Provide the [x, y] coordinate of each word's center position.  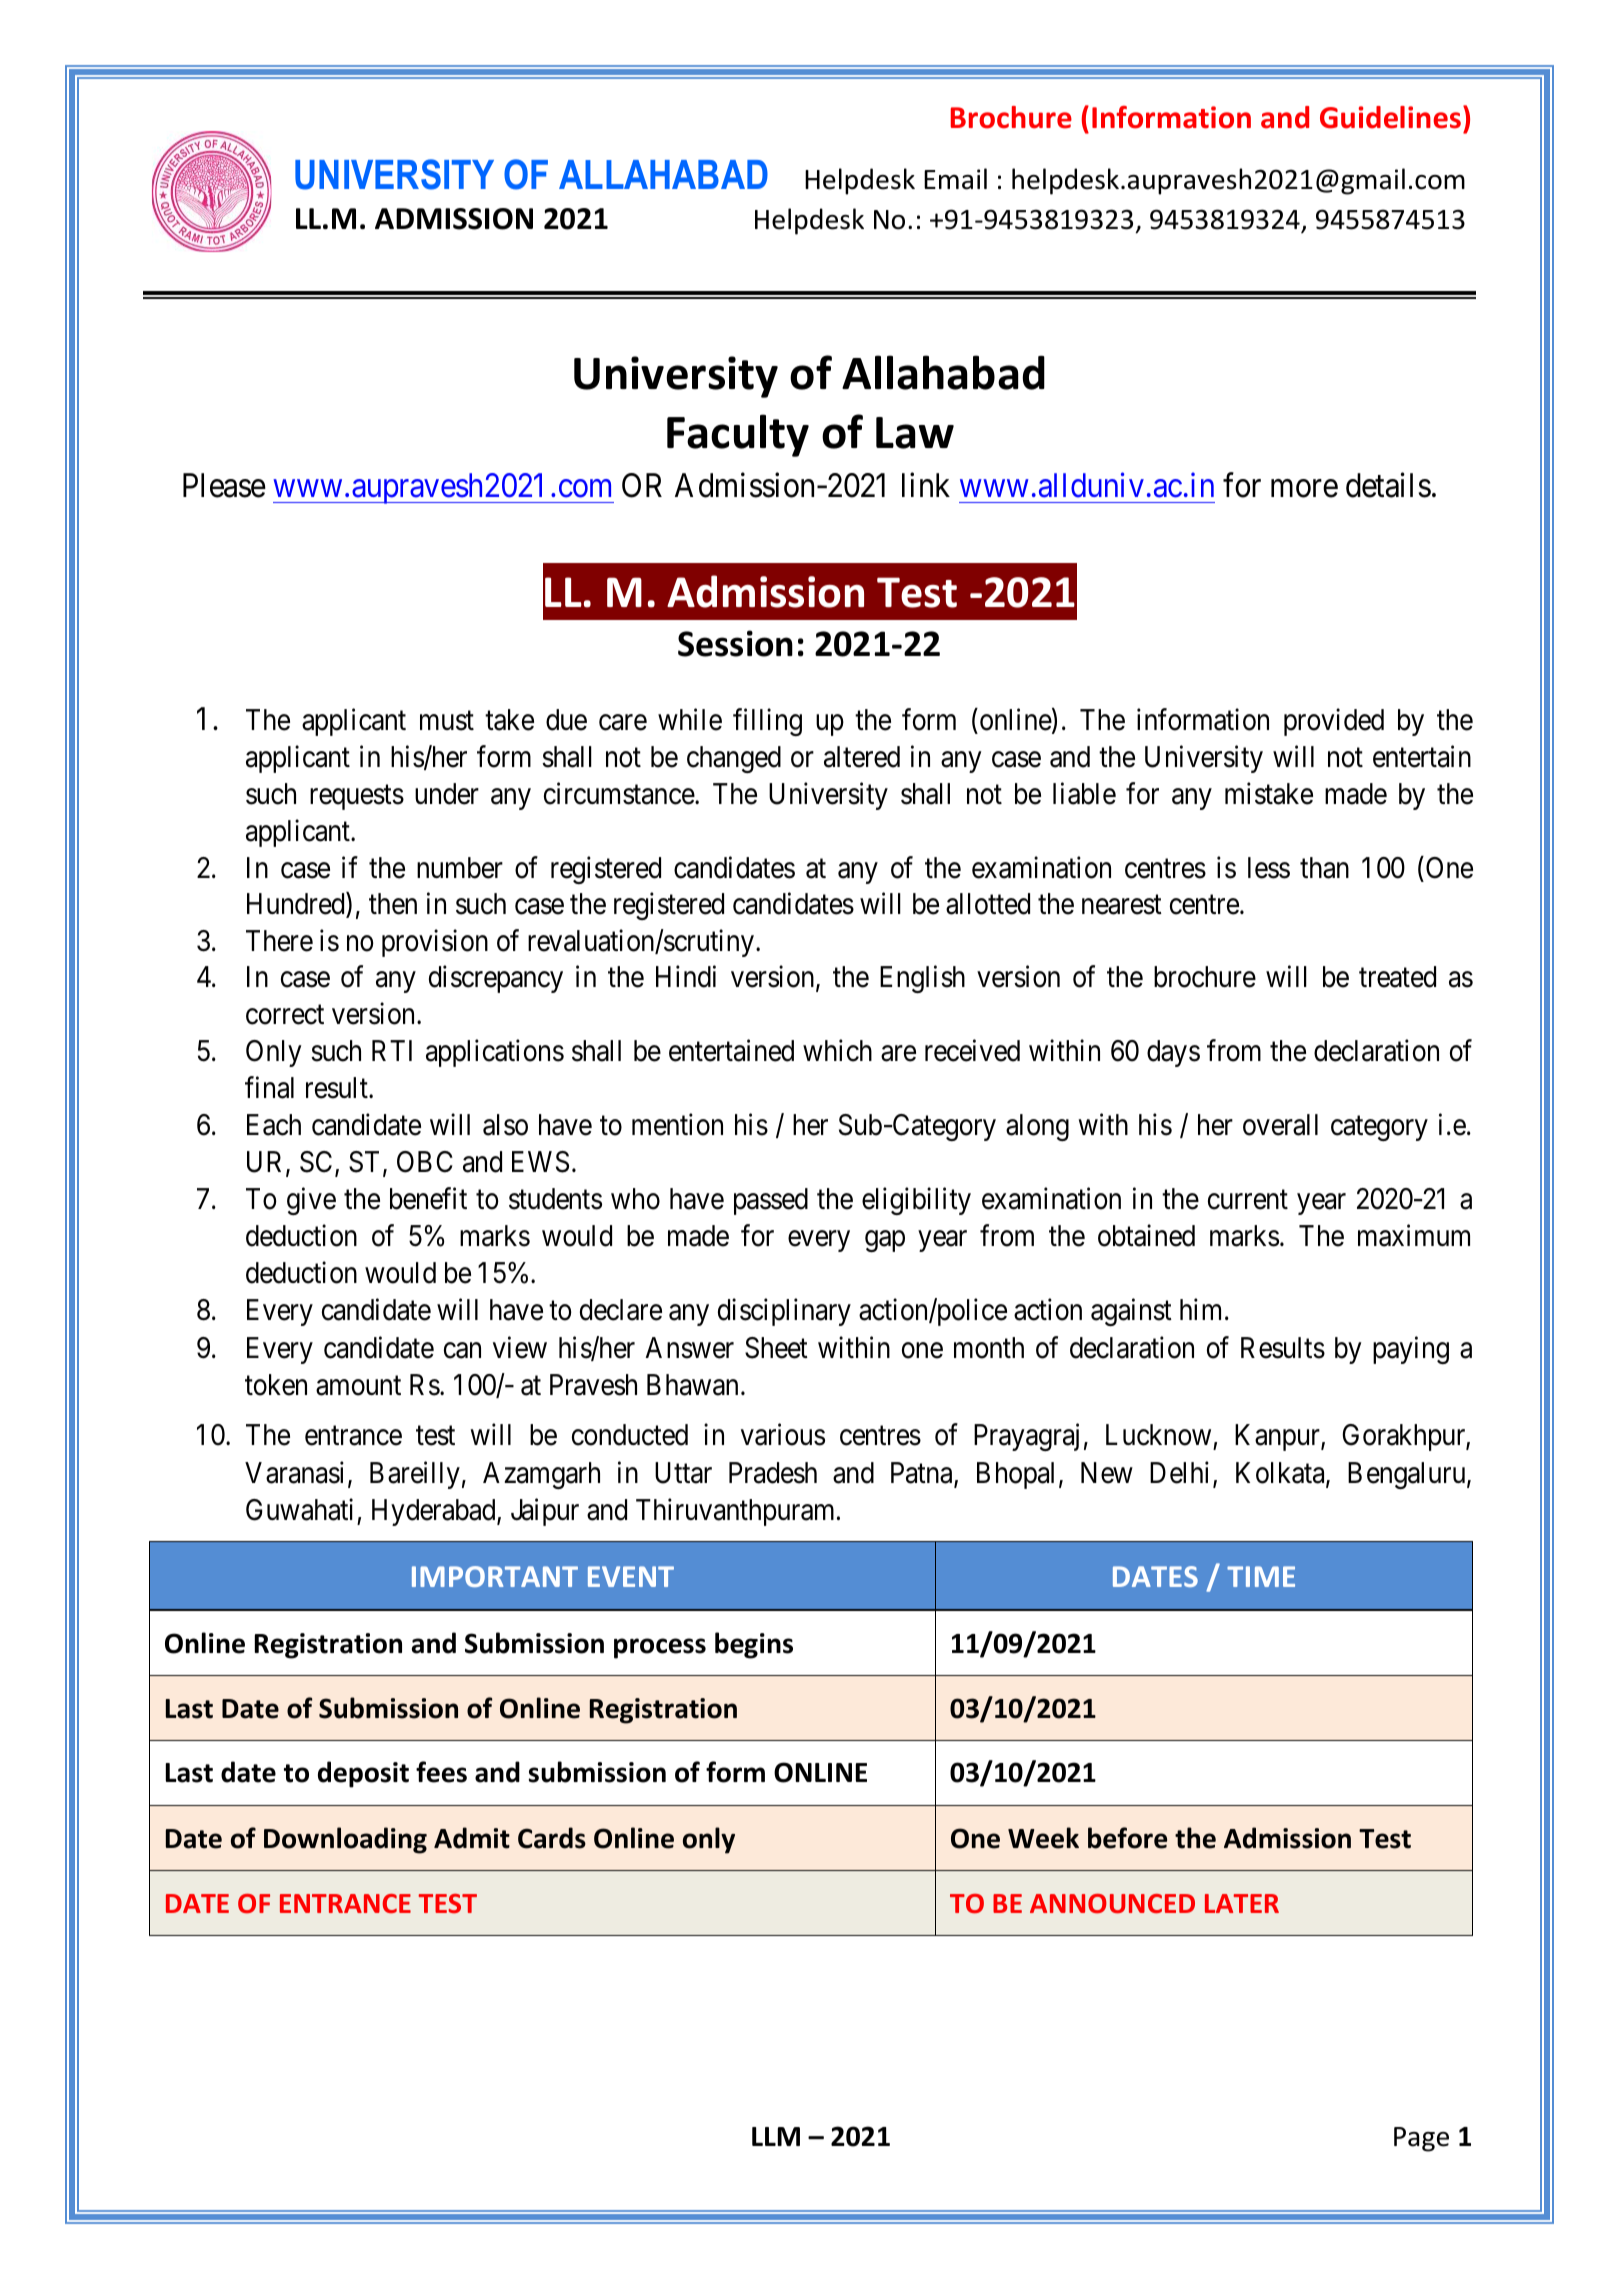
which [837, 1050]
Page [1421, 2139]
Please [224, 485]
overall [1280, 1125]
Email [955, 179]
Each [274, 1125]
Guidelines [1390, 117]
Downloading [345, 1840]
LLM [776, 2136]
